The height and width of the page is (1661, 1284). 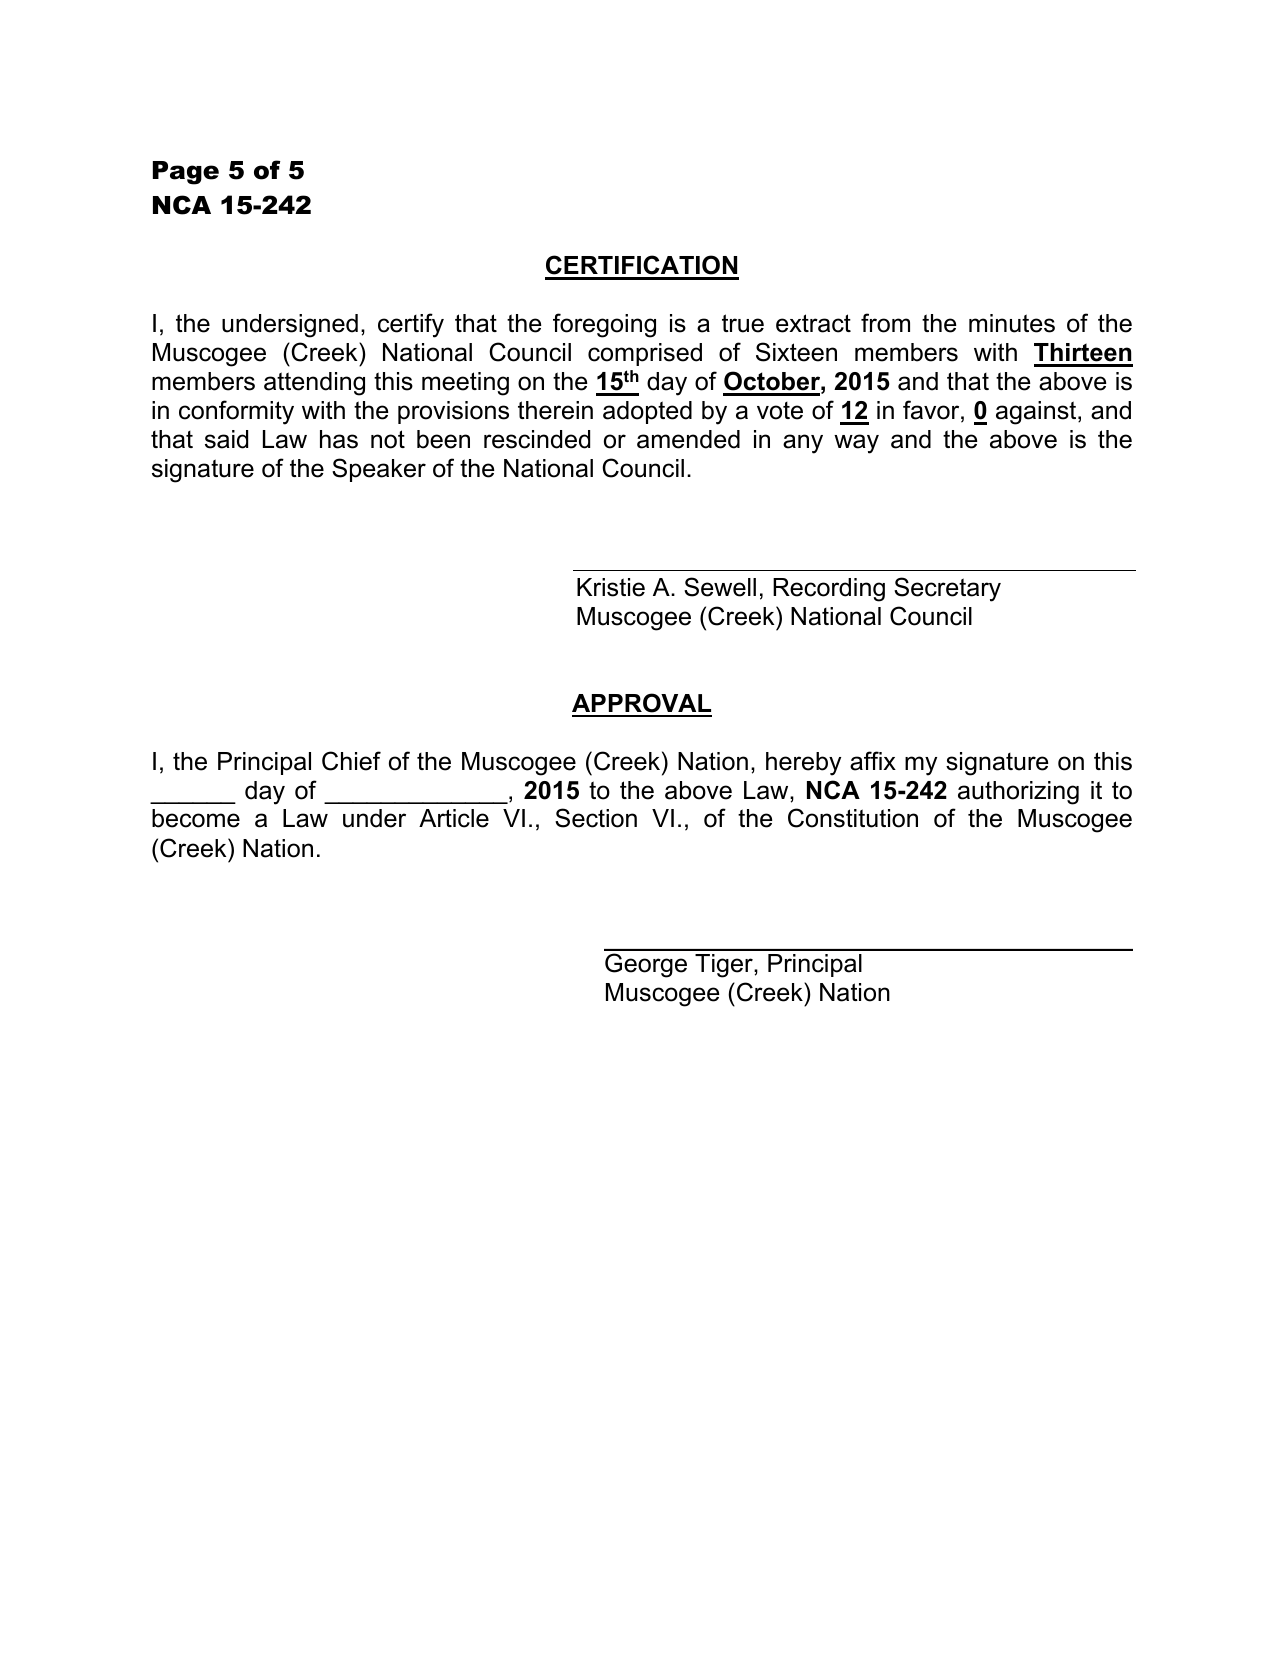 I want to click on from, so click(x=885, y=323).
